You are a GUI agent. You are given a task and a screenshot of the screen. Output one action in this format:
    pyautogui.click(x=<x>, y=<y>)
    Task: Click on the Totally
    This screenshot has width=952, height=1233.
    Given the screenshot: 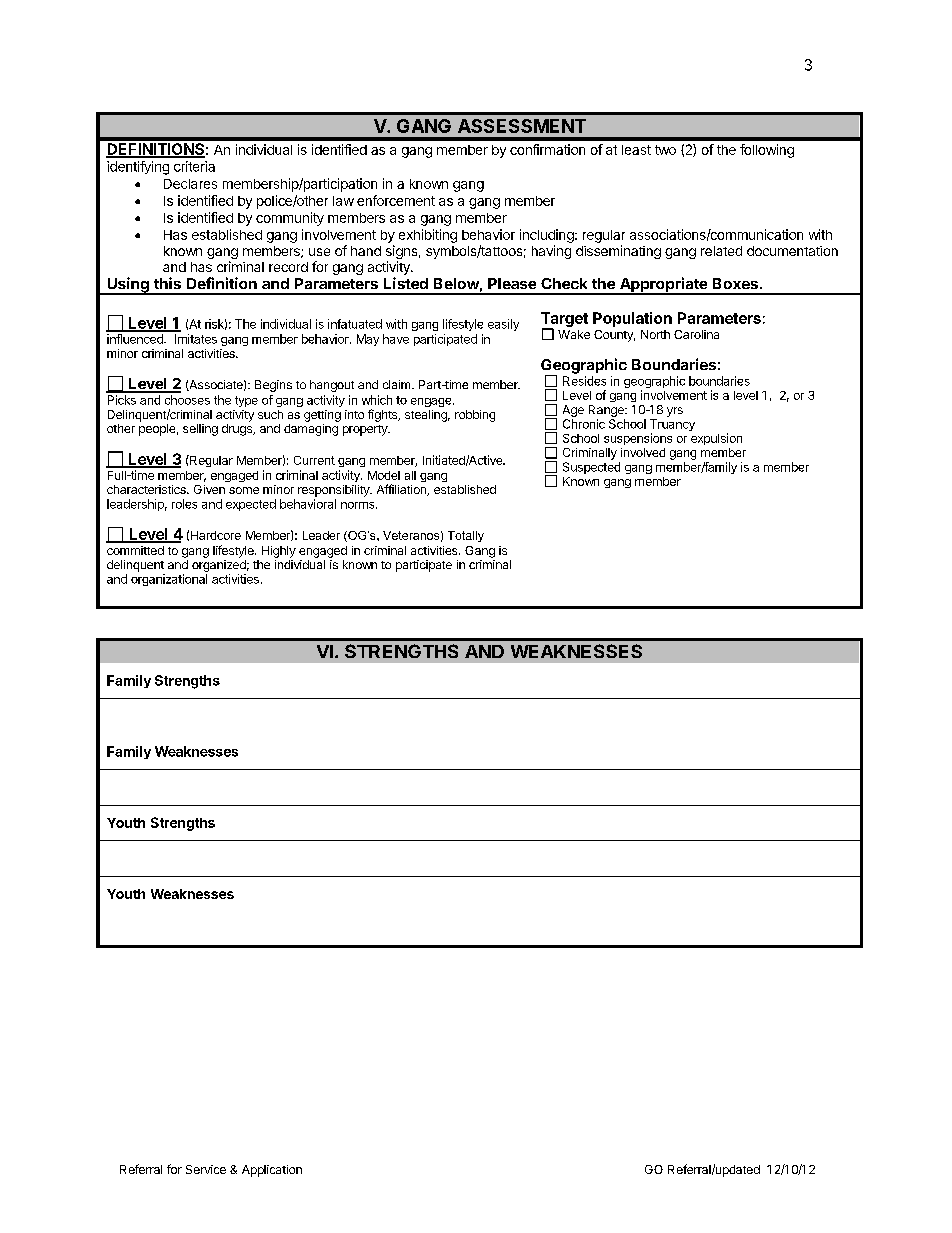 What is the action you would take?
    pyautogui.click(x=466, y=536)
